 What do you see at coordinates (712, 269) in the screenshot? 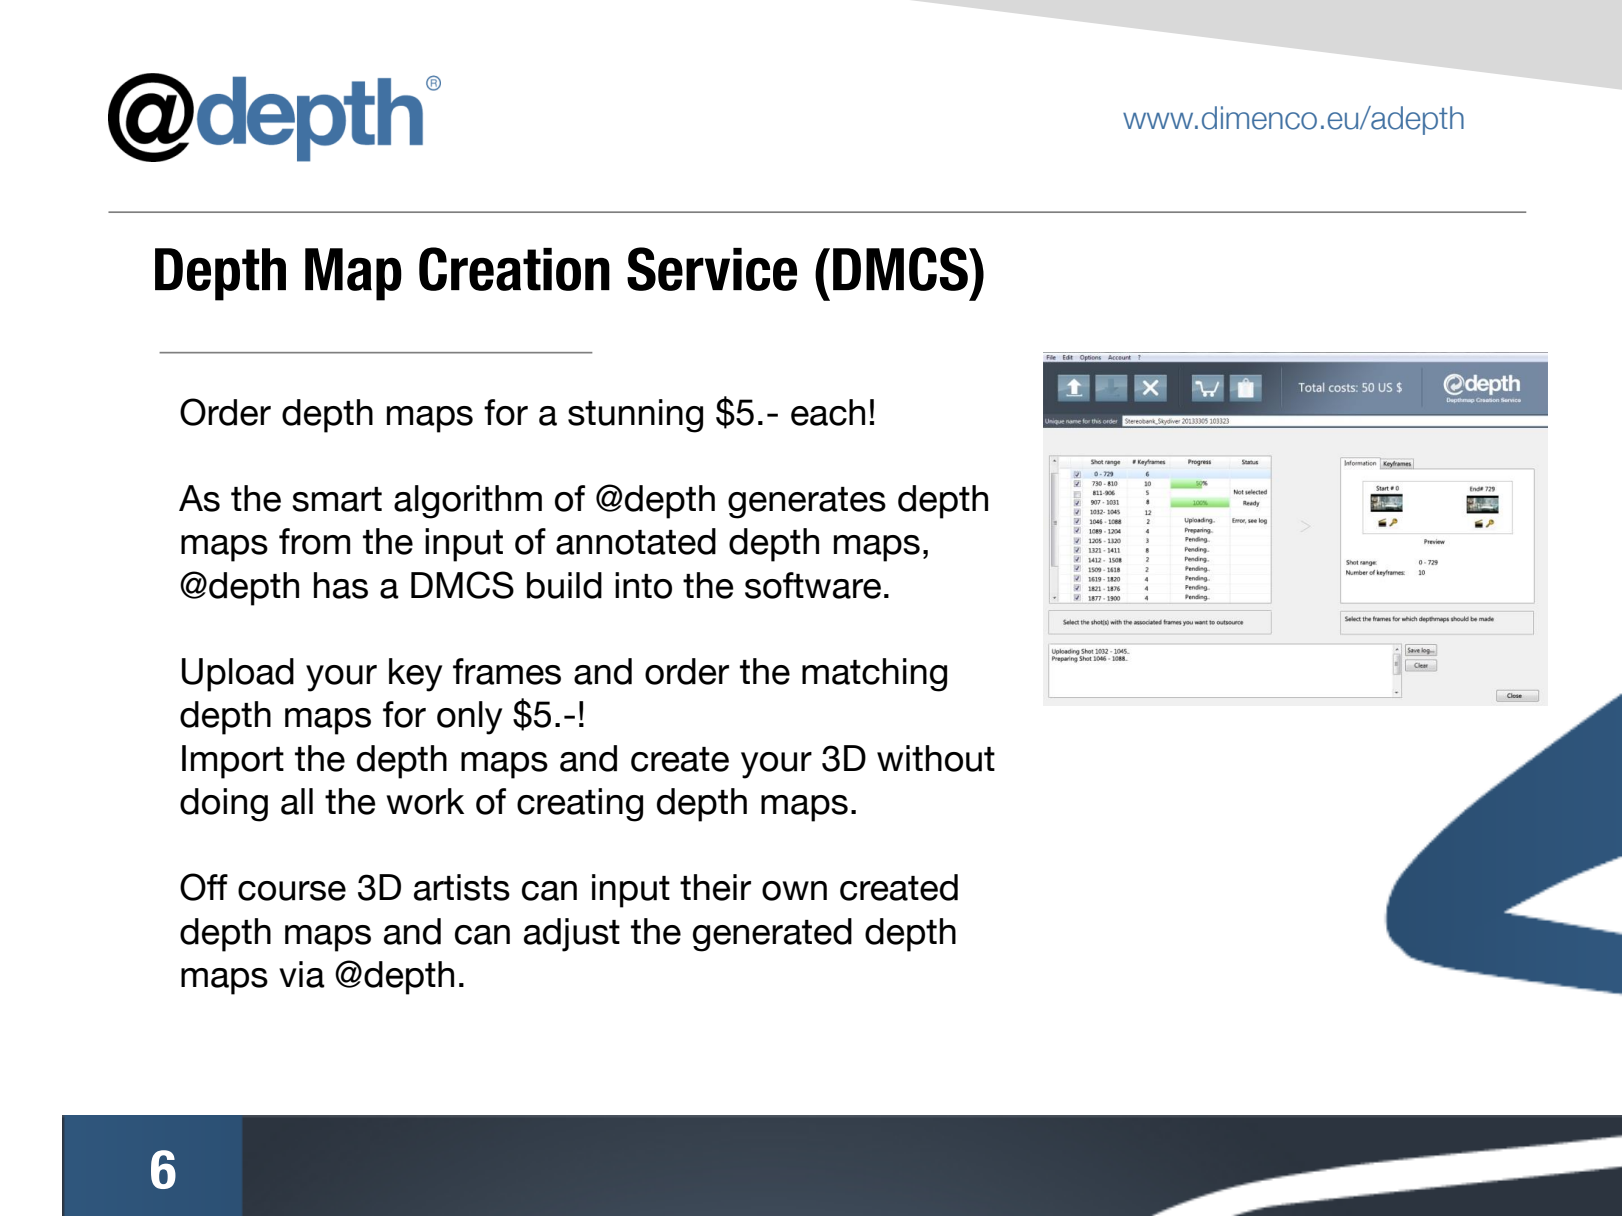
I see `Service` at bounding box center [712, 269].
